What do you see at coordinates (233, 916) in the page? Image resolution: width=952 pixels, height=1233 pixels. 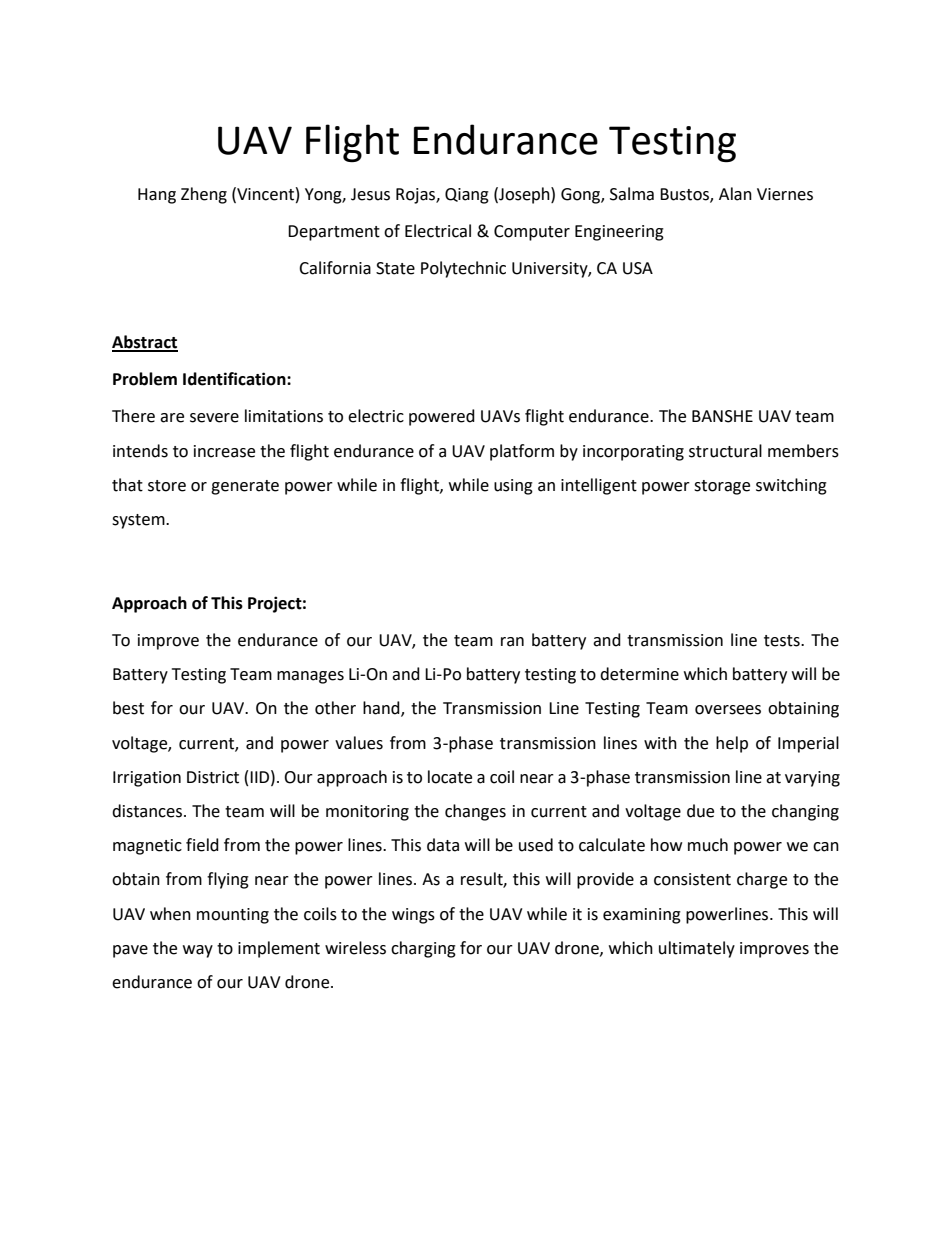 I see `mounting` at bounding box center [233, 916].
